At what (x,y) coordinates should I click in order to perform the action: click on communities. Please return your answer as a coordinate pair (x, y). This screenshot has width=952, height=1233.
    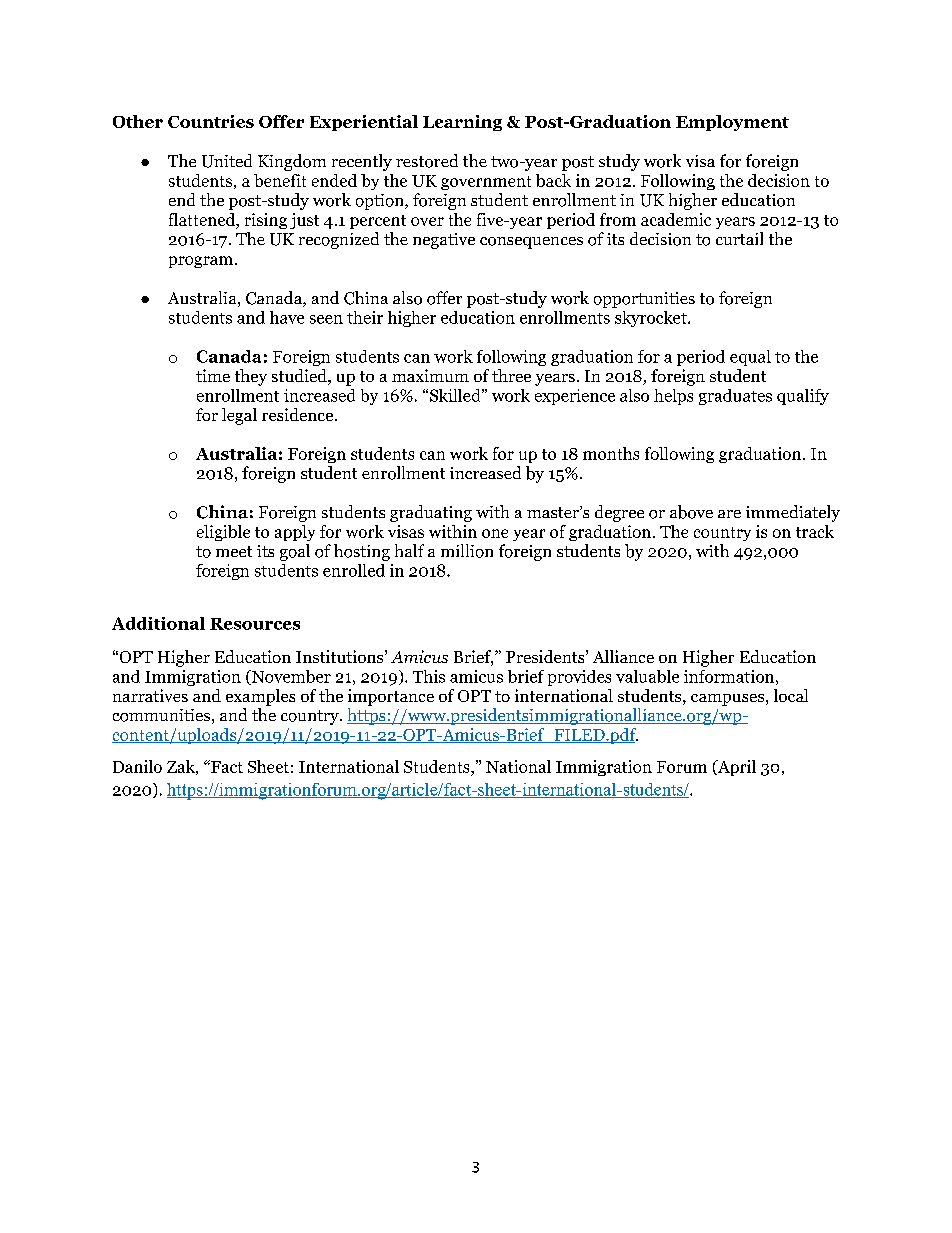
    Looking at the image, I should click on (161, 715).
